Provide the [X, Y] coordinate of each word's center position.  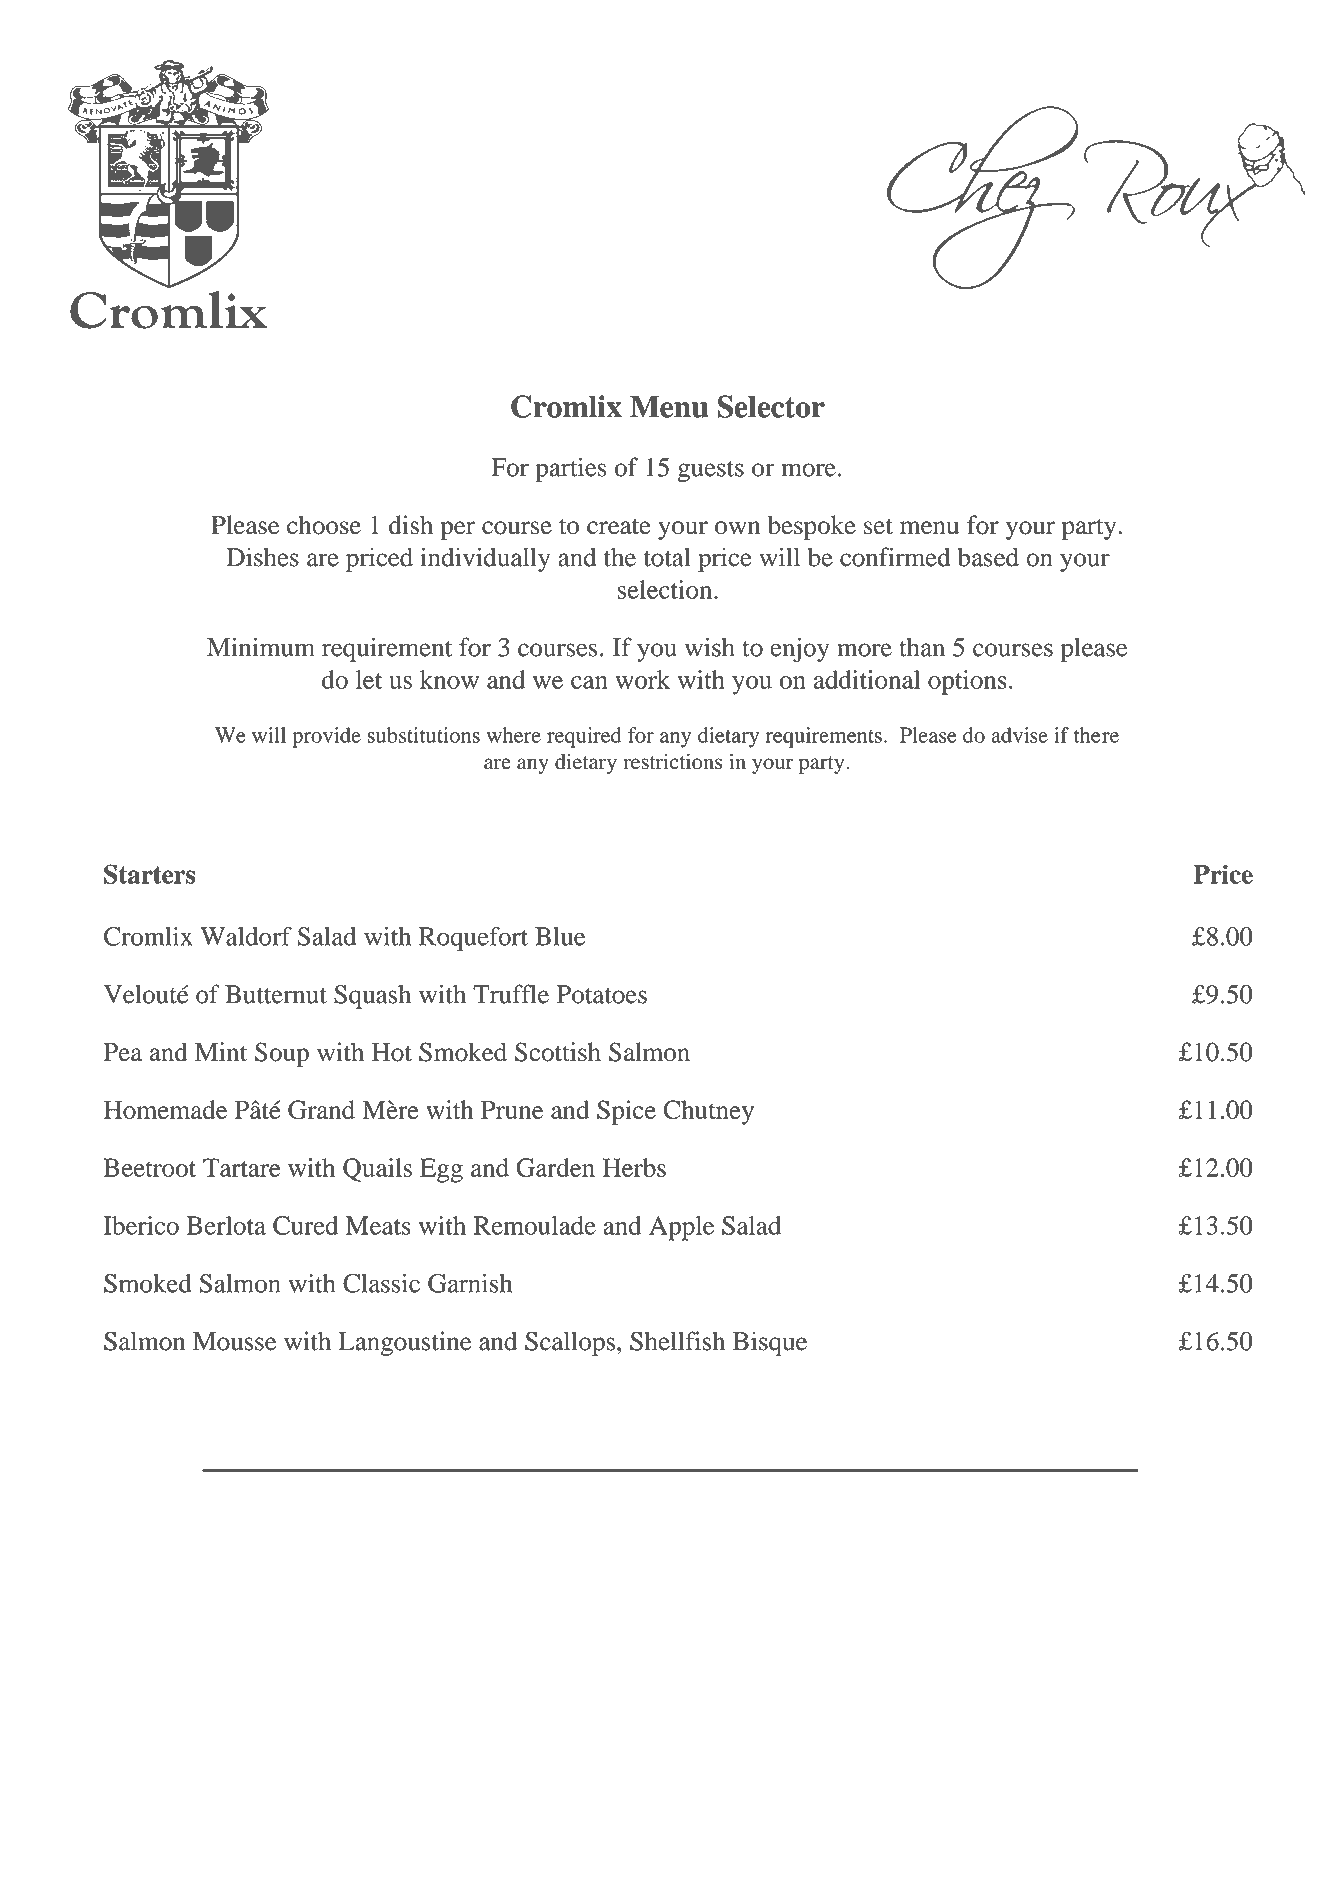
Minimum [261, 647]
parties [571, 469]
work [642, 679]
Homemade [165, 1109]
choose [324, 525]
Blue [560, 936]
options [967, 682]
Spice [626, 1112]
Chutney [708, 1112]
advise [1019, 735]
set [878, 526]
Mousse [234, 1341]
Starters [149, 874]
